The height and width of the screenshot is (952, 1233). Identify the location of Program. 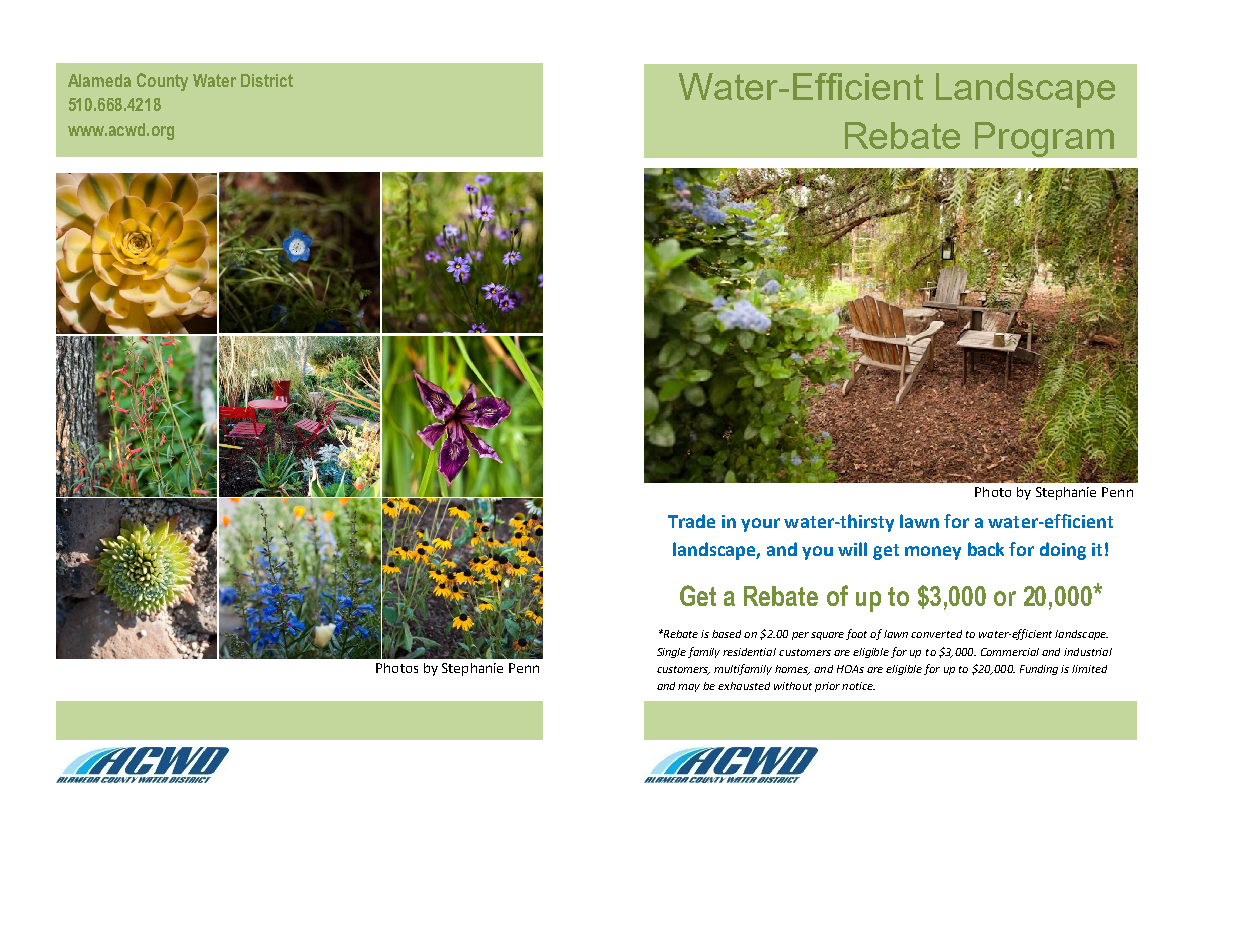
(1044, 139).
